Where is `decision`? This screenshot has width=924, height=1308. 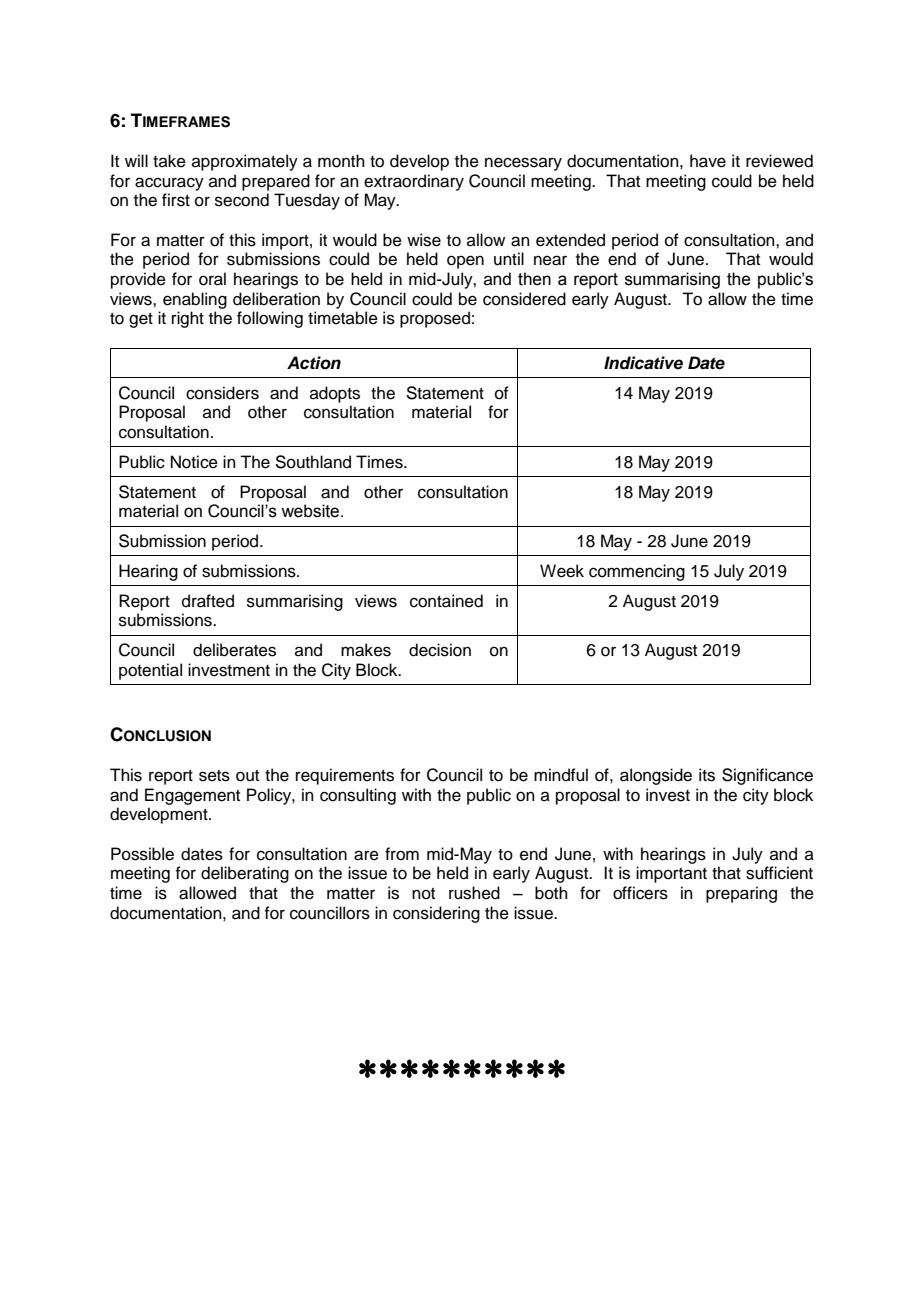 decision is located at coordinates (440, 650).
